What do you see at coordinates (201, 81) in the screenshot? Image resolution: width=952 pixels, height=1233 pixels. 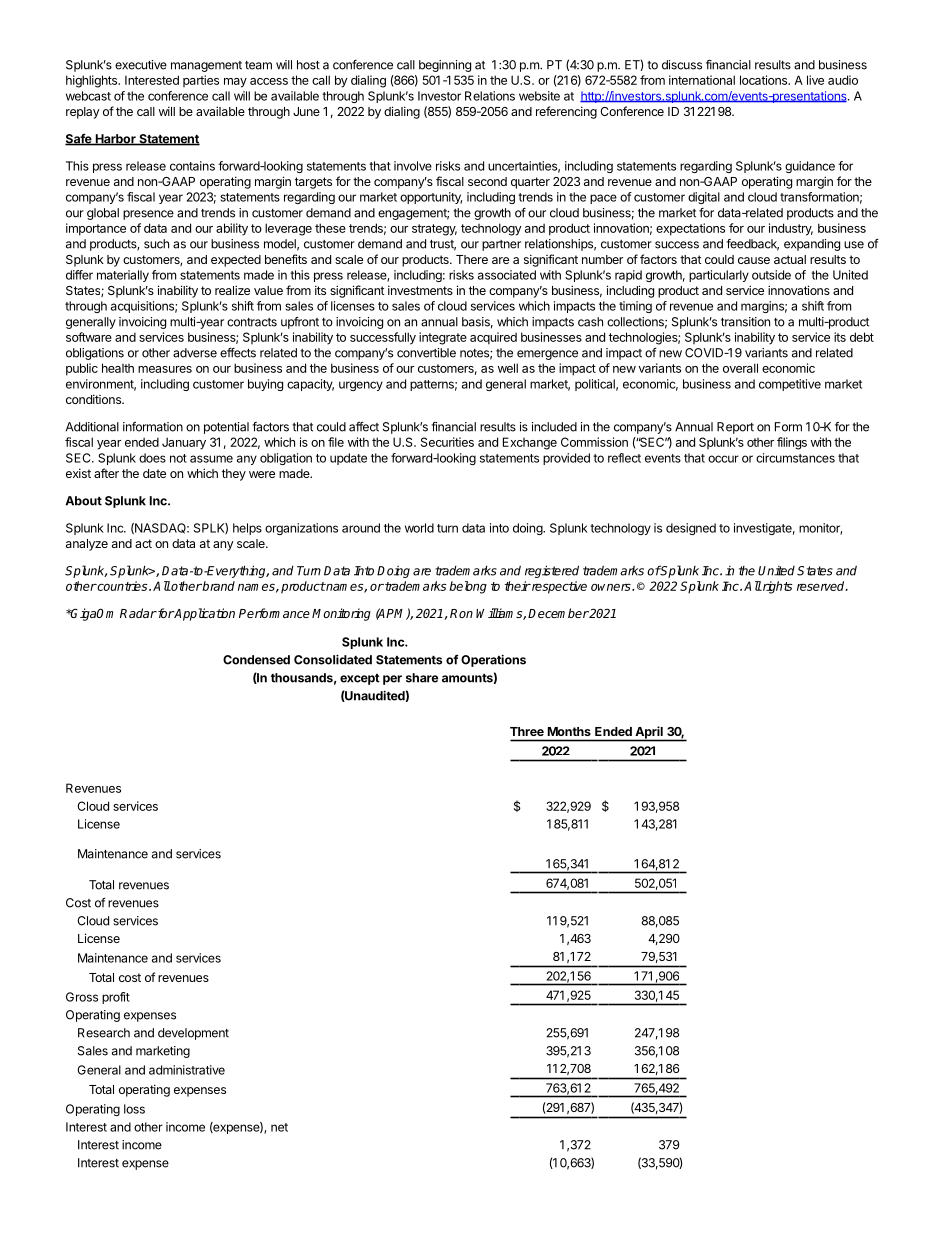 I see `parties` at bounding box center [201, 81].
